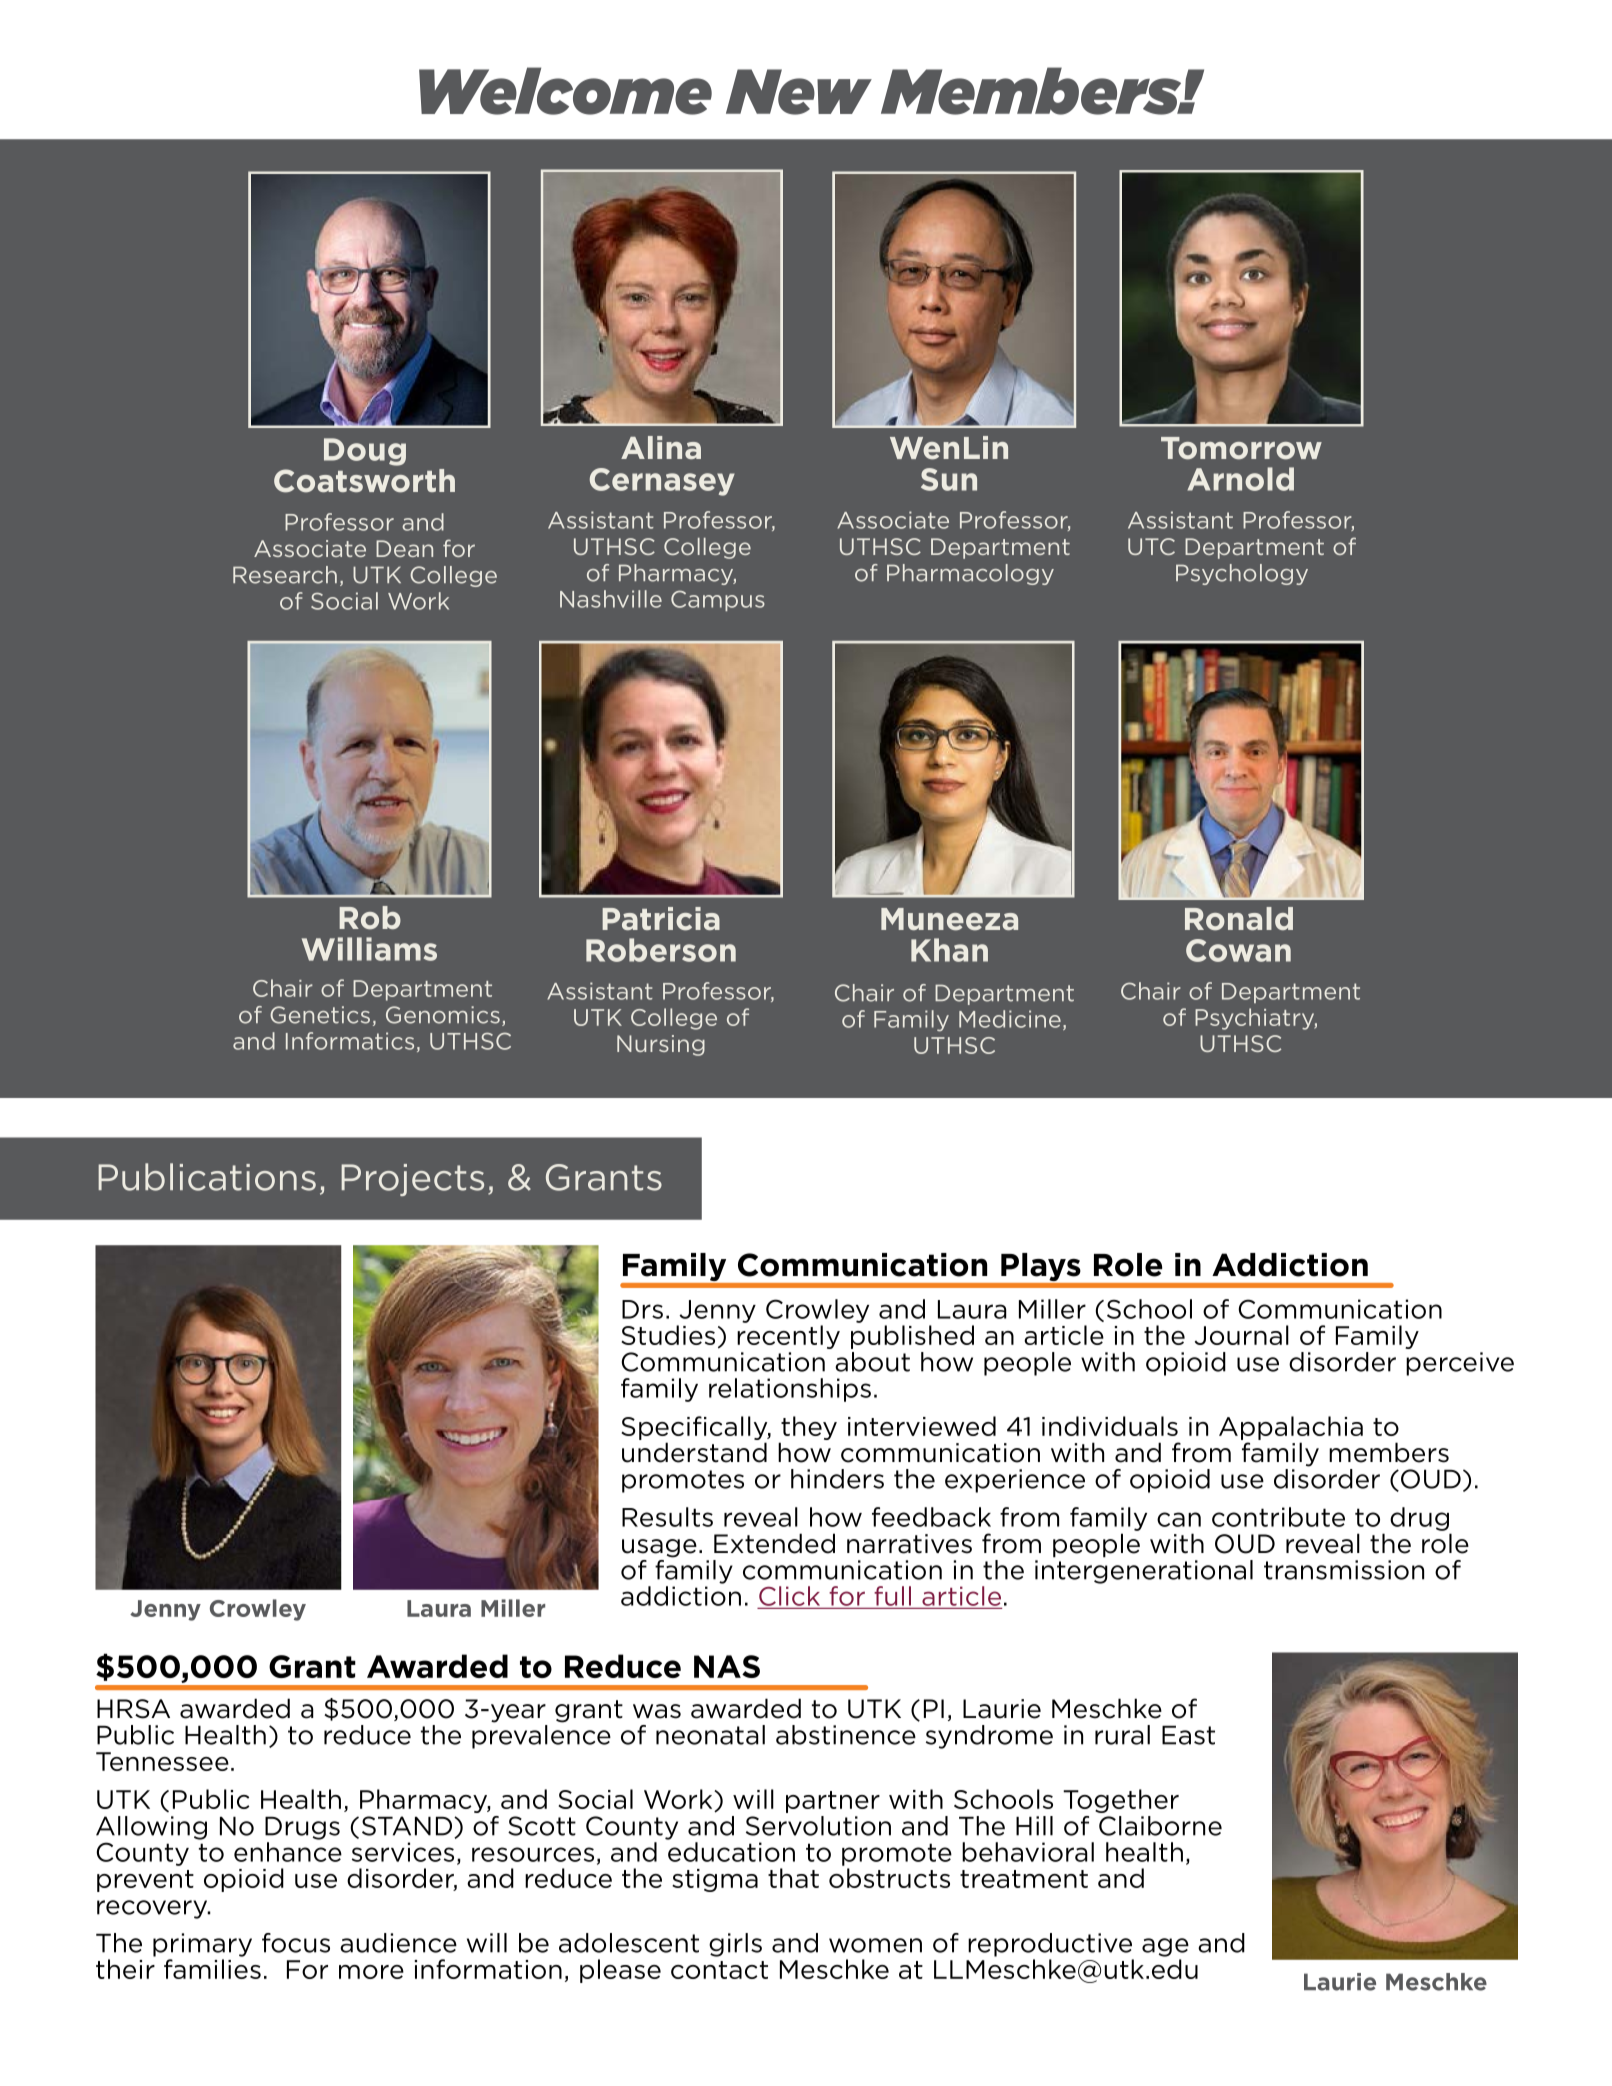 The width and height of the screenshot is (1612, 2086). I want to click on Cowan, so click(1238, 950).
